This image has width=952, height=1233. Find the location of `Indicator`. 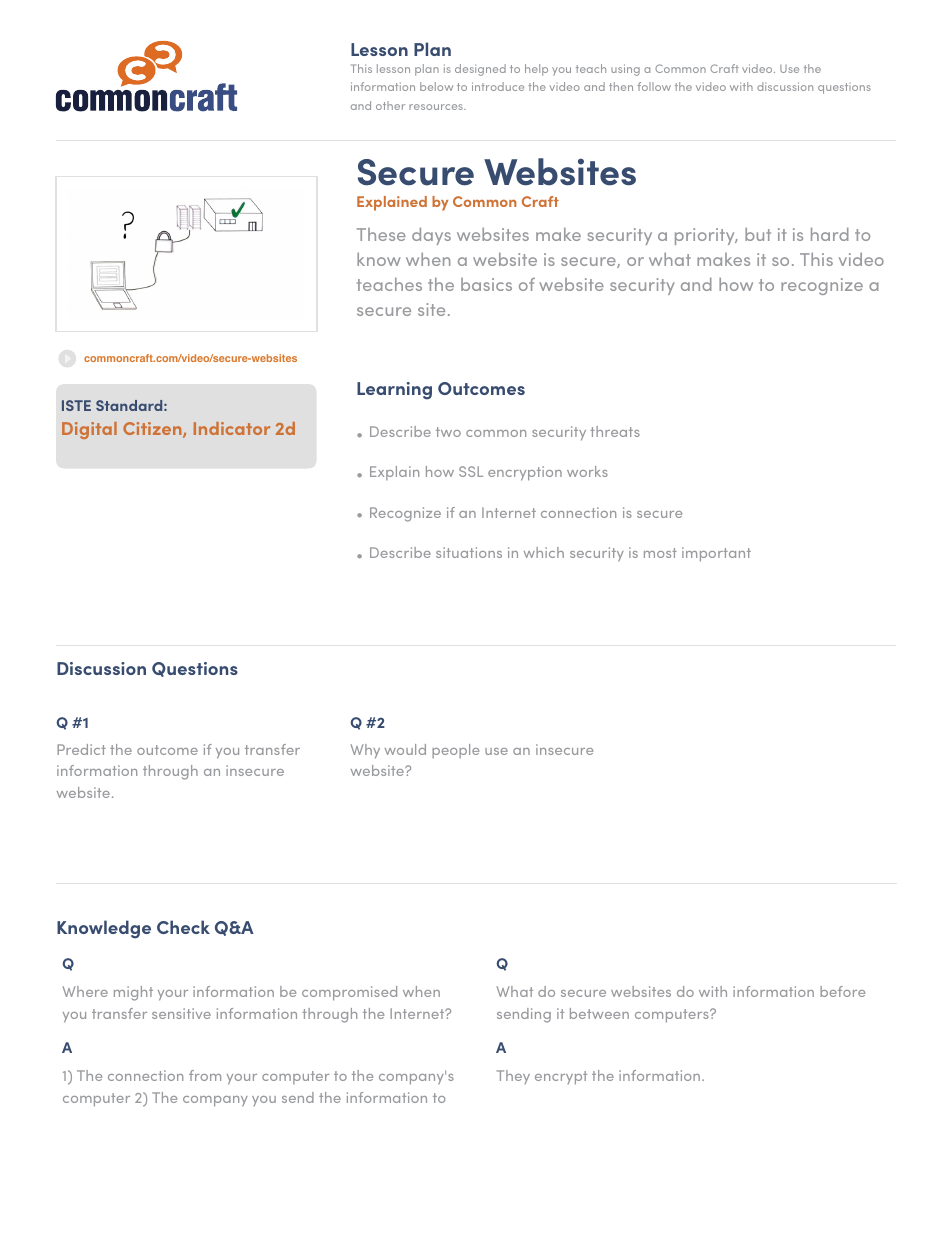

Indicator is located at coordinates (232, 428).
